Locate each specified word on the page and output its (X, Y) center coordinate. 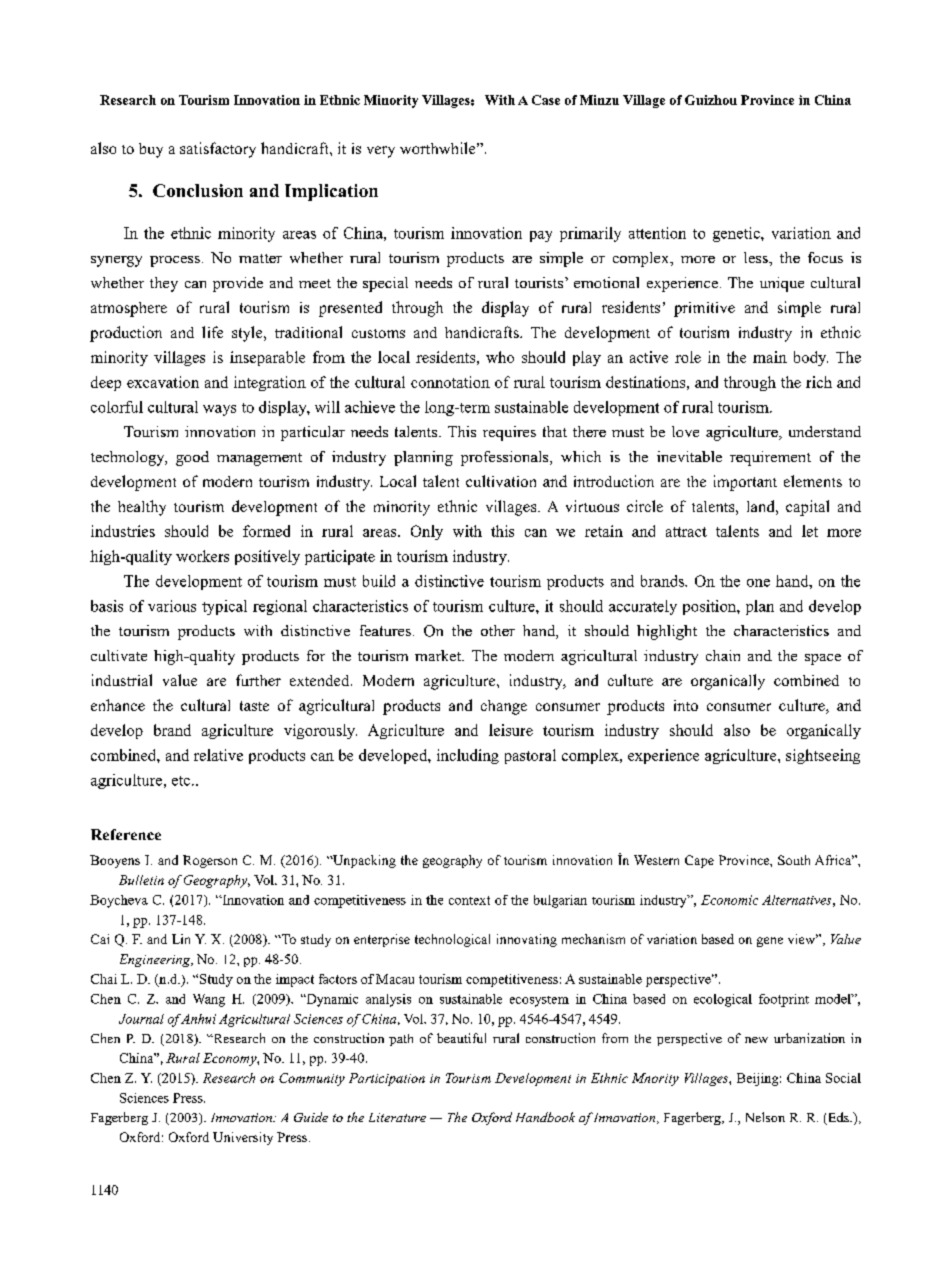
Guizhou (711, 100)
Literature (397, 1117)
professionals (506, 458)
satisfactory (218, 150)
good (192, 458)
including (468, 756)
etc (182, 781)
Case (546, 100)
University (243, 1138)
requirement (770, 458)
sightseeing (823, 756)
